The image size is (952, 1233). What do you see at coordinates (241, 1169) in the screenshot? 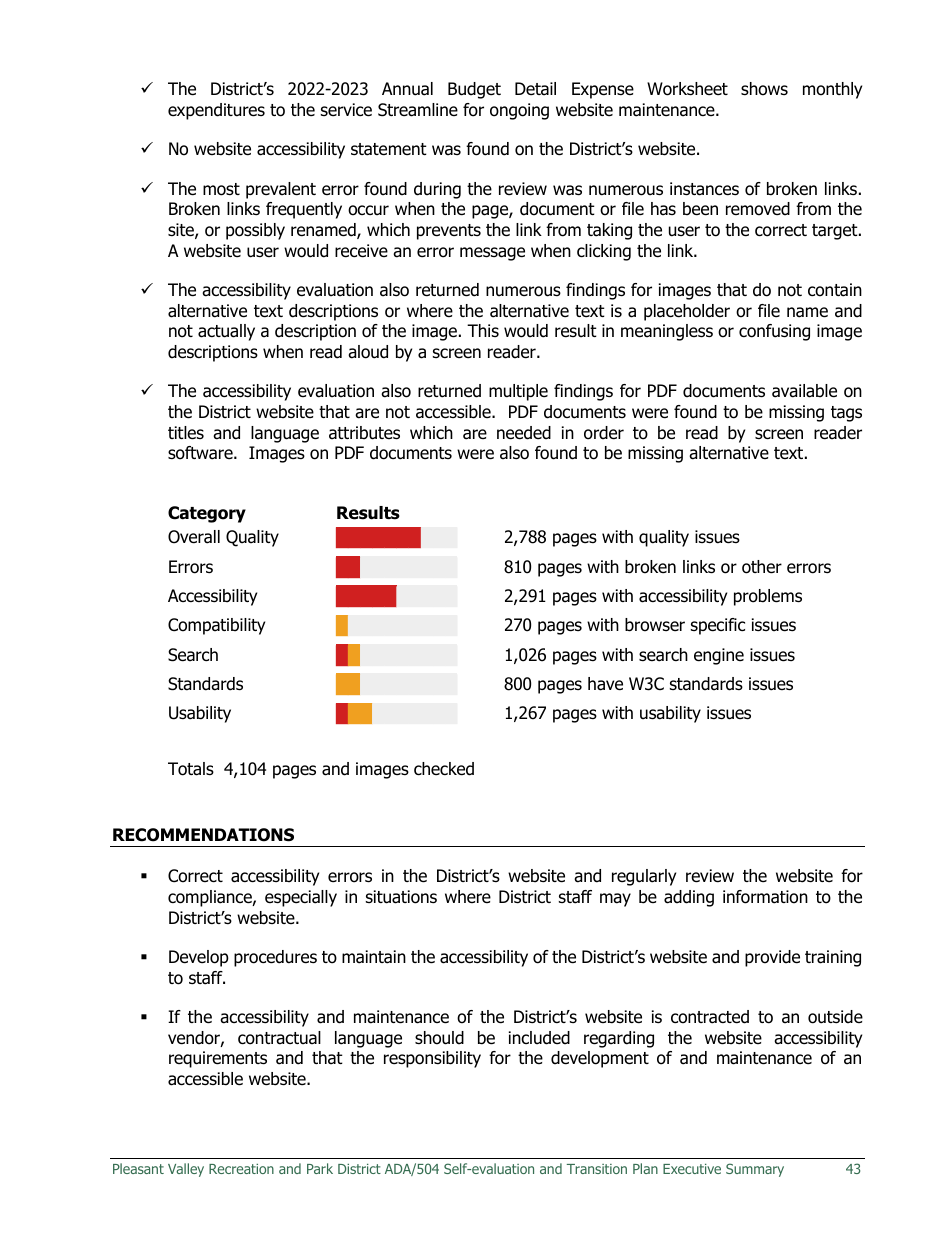
I see `Recreation` at bounding box center [241, 1169].
